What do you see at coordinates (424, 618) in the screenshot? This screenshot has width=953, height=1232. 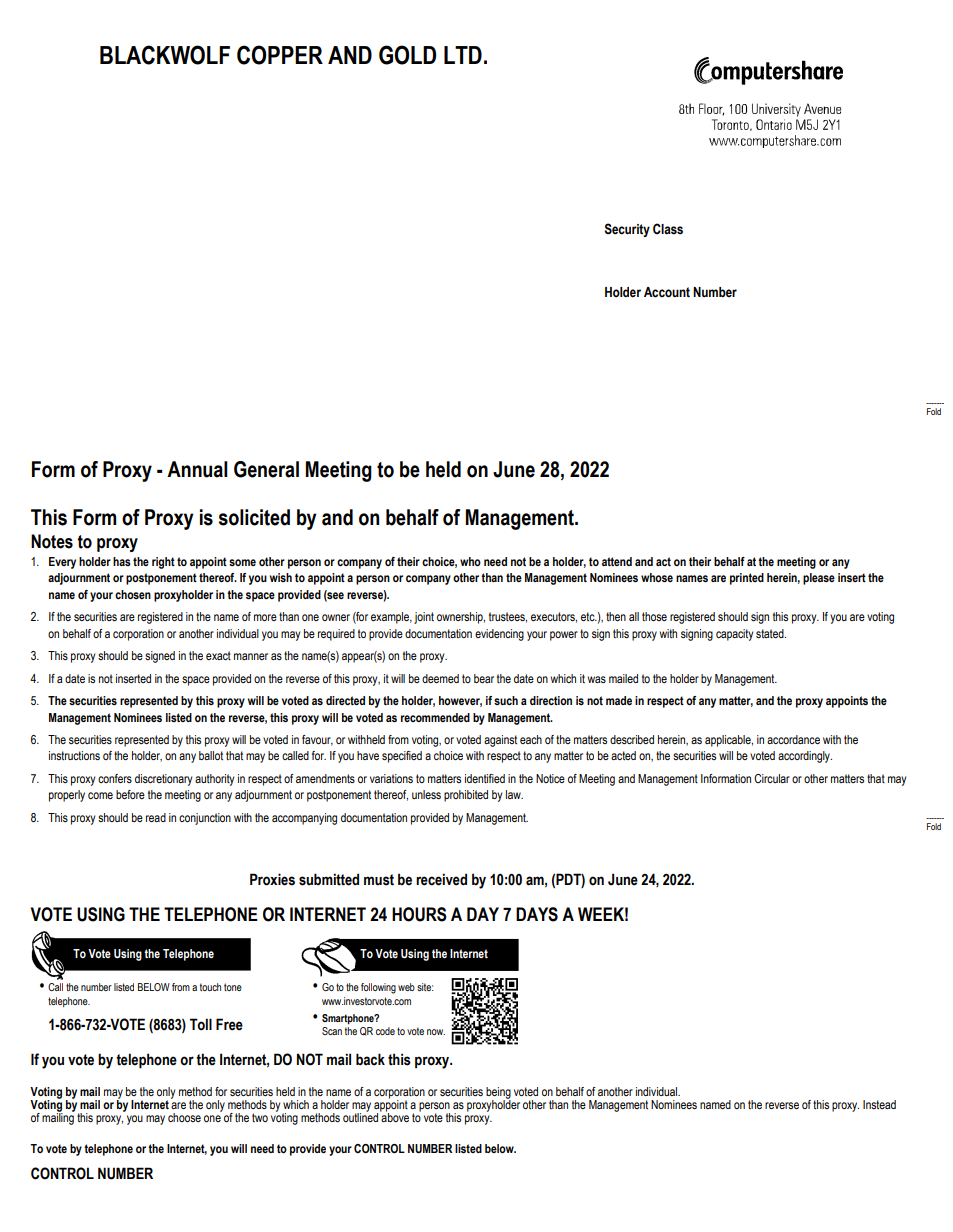 I see `joint` at bounding box center [424, 618].
